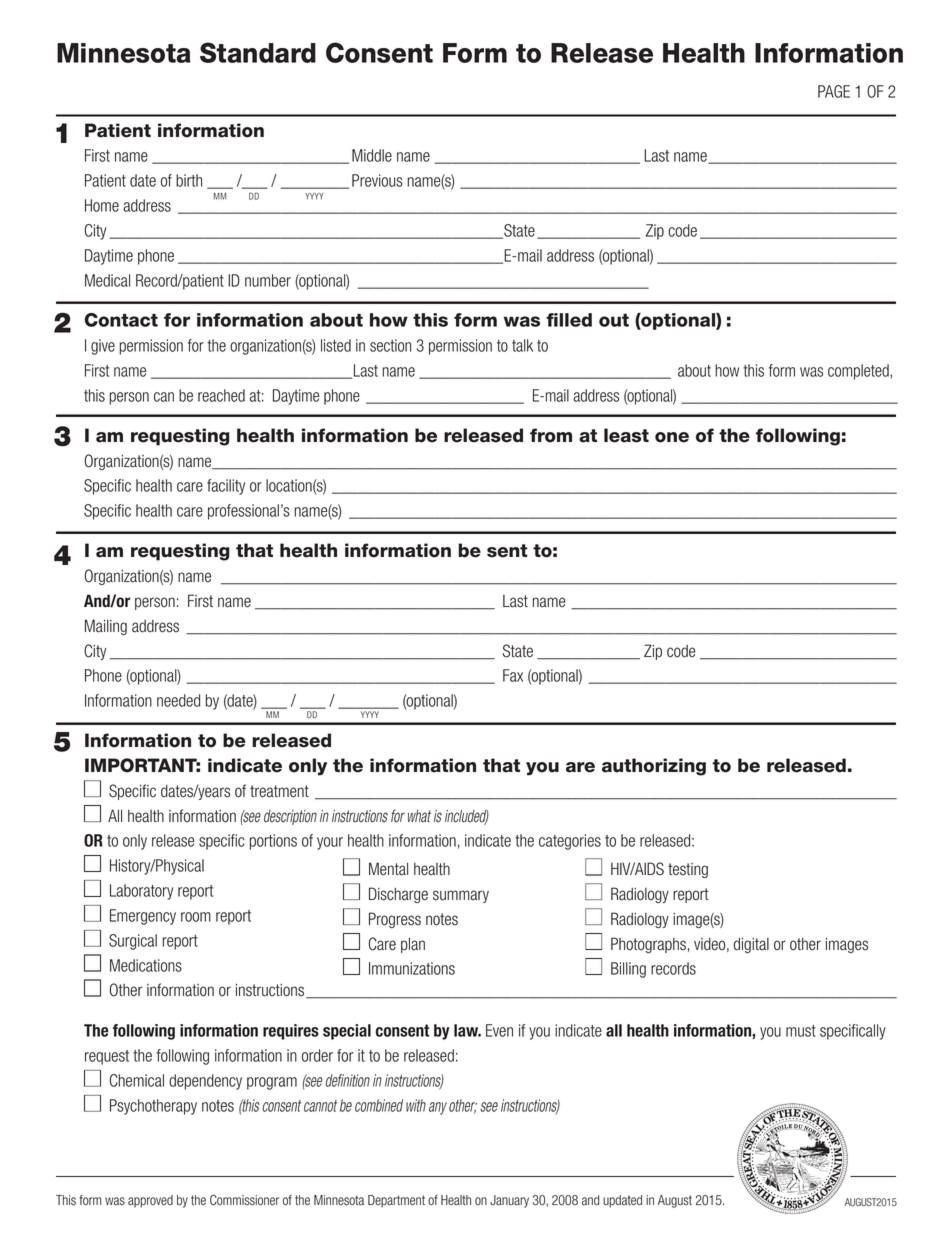  What do you see at coordinates (221, 395) in the document?
I see `reached` at bounding box center [221, 395].
